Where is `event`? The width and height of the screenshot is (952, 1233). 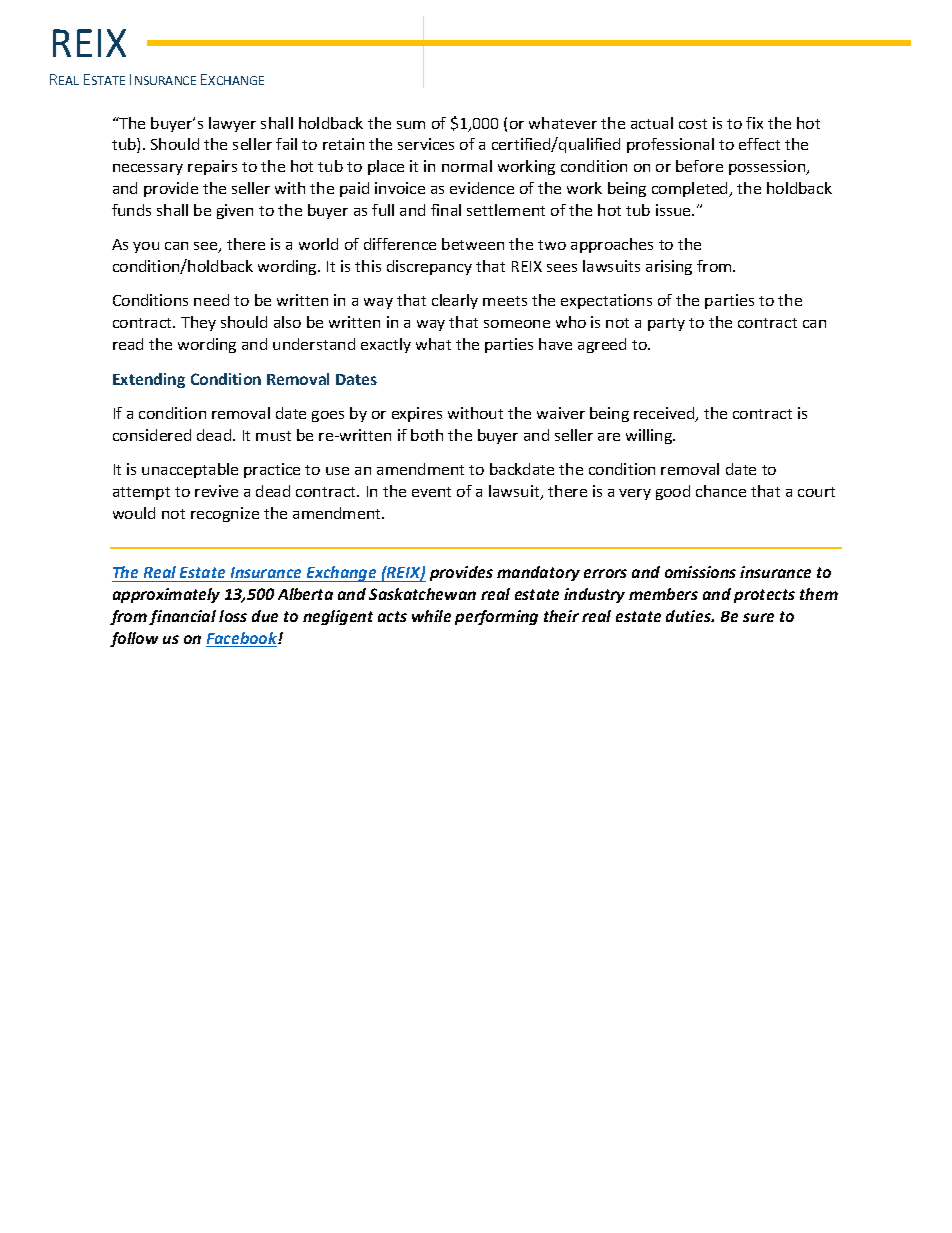
event is located at coordinates (431, 492).
